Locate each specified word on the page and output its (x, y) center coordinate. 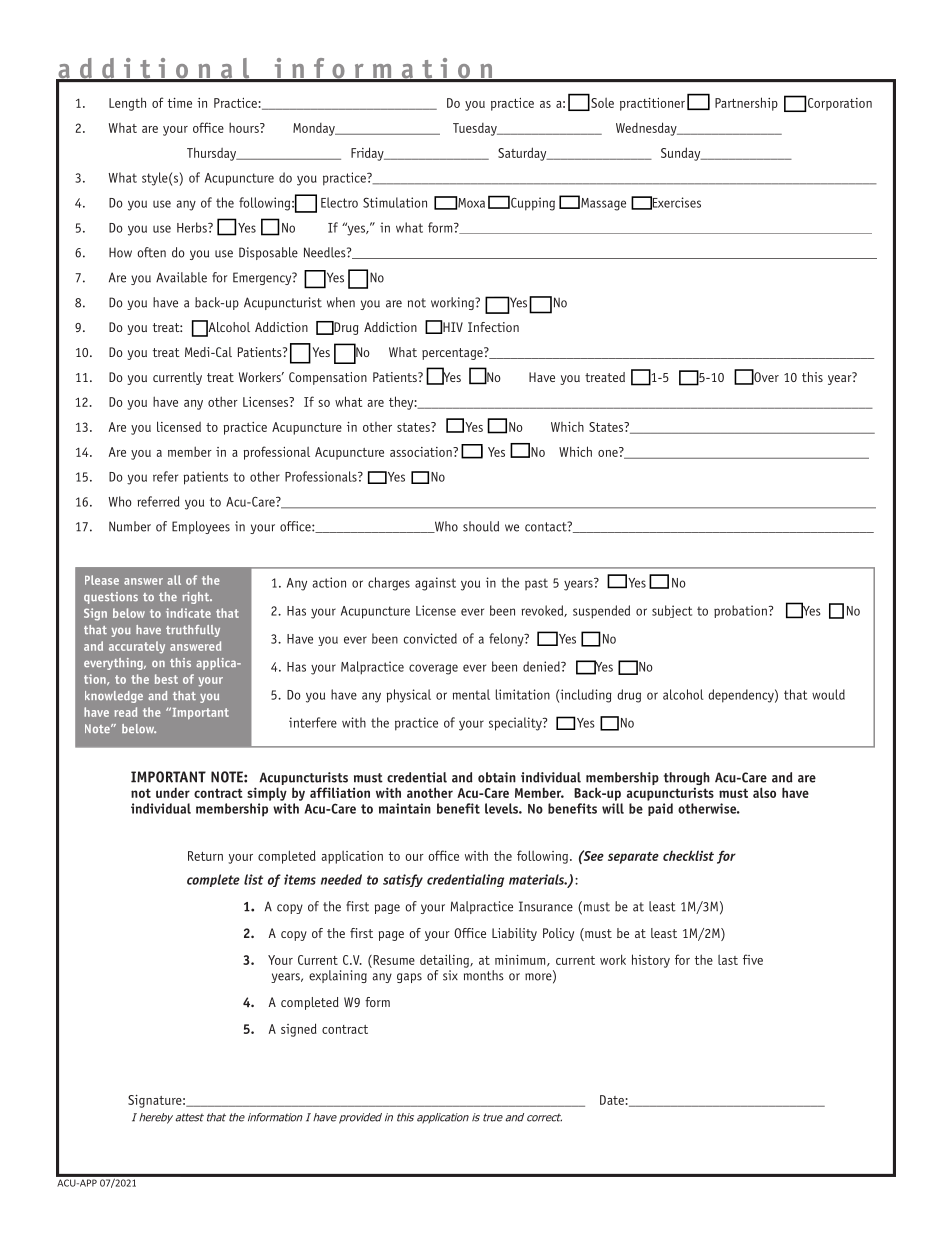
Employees (201, 527)
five (753, 959)
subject (672, 611)
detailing (445, 961)
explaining (338, 976)
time (180, 103)
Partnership (746, 104)
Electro (339, 202)
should (481, 526)
